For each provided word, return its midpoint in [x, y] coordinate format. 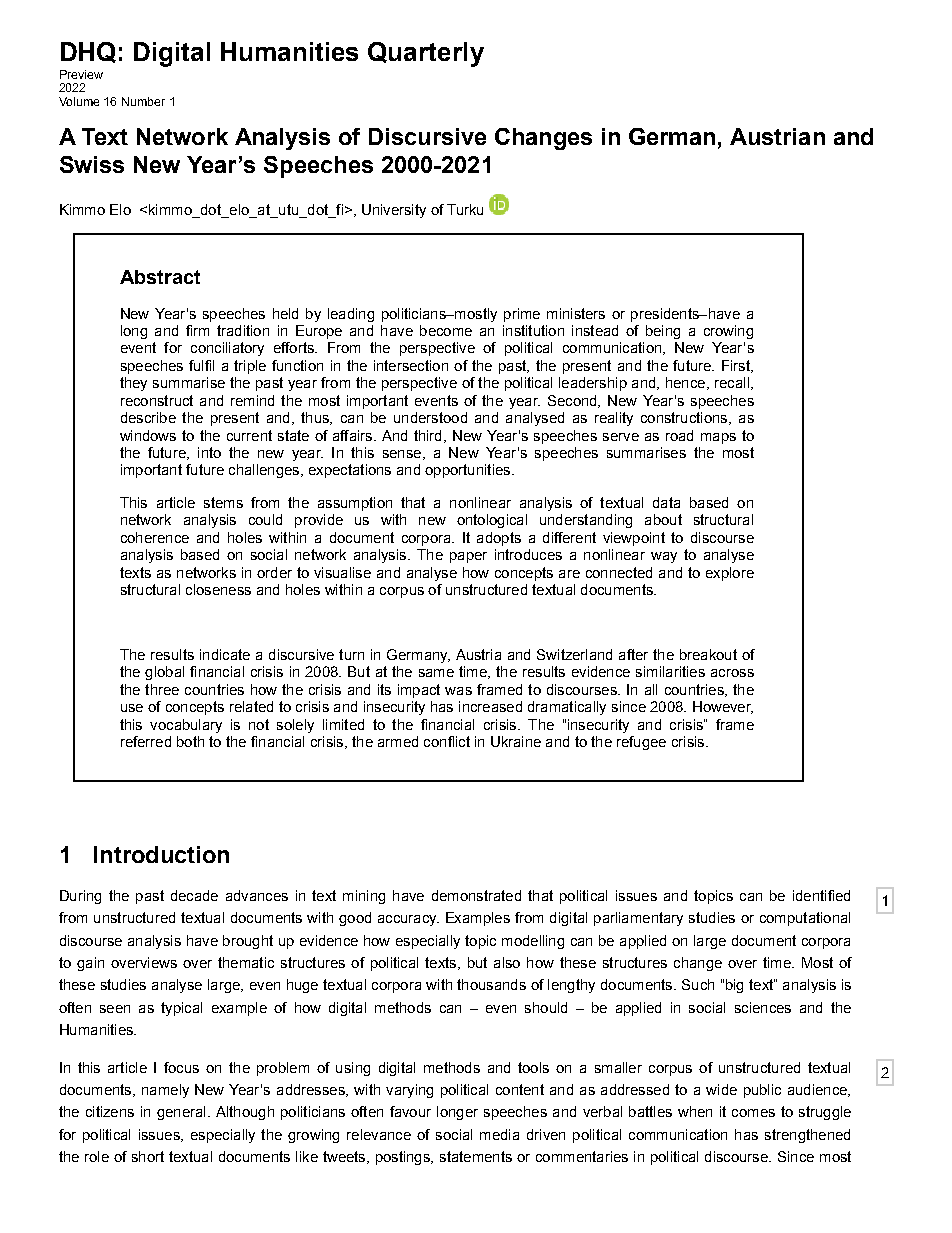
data [666, 502]
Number [143, 101]
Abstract [160, 277]
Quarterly [426, 54]
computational [805, 919]
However [723, 707]
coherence [155, 537]
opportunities [469, 471]
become [446, 330]
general [181, 1113]
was [458, 691]
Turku [465, 209]
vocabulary [186, 726]
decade [194, 895]
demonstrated [476, 895]
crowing [728, 332]
